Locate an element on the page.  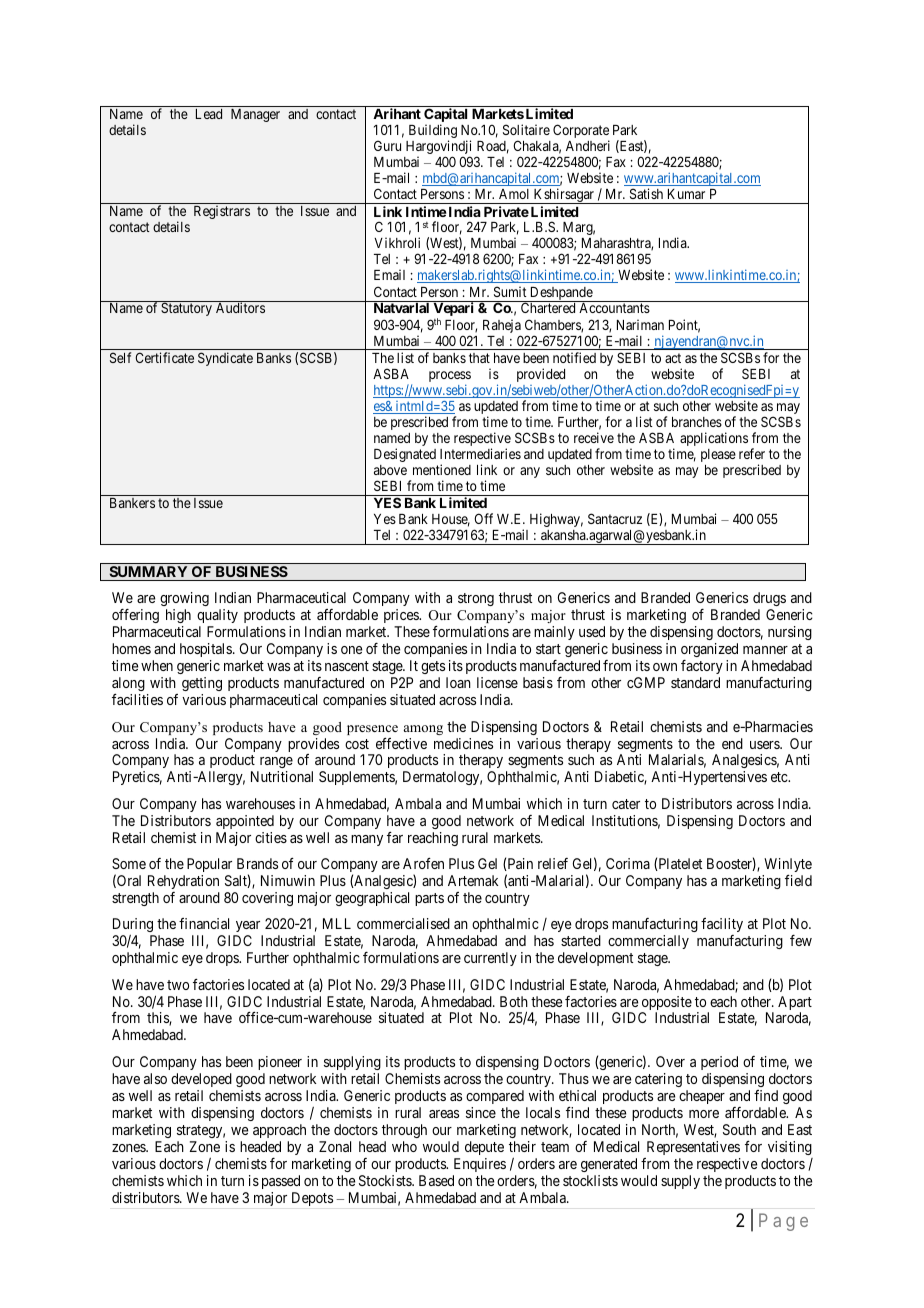
gets is located at coordinates (433, 667).
